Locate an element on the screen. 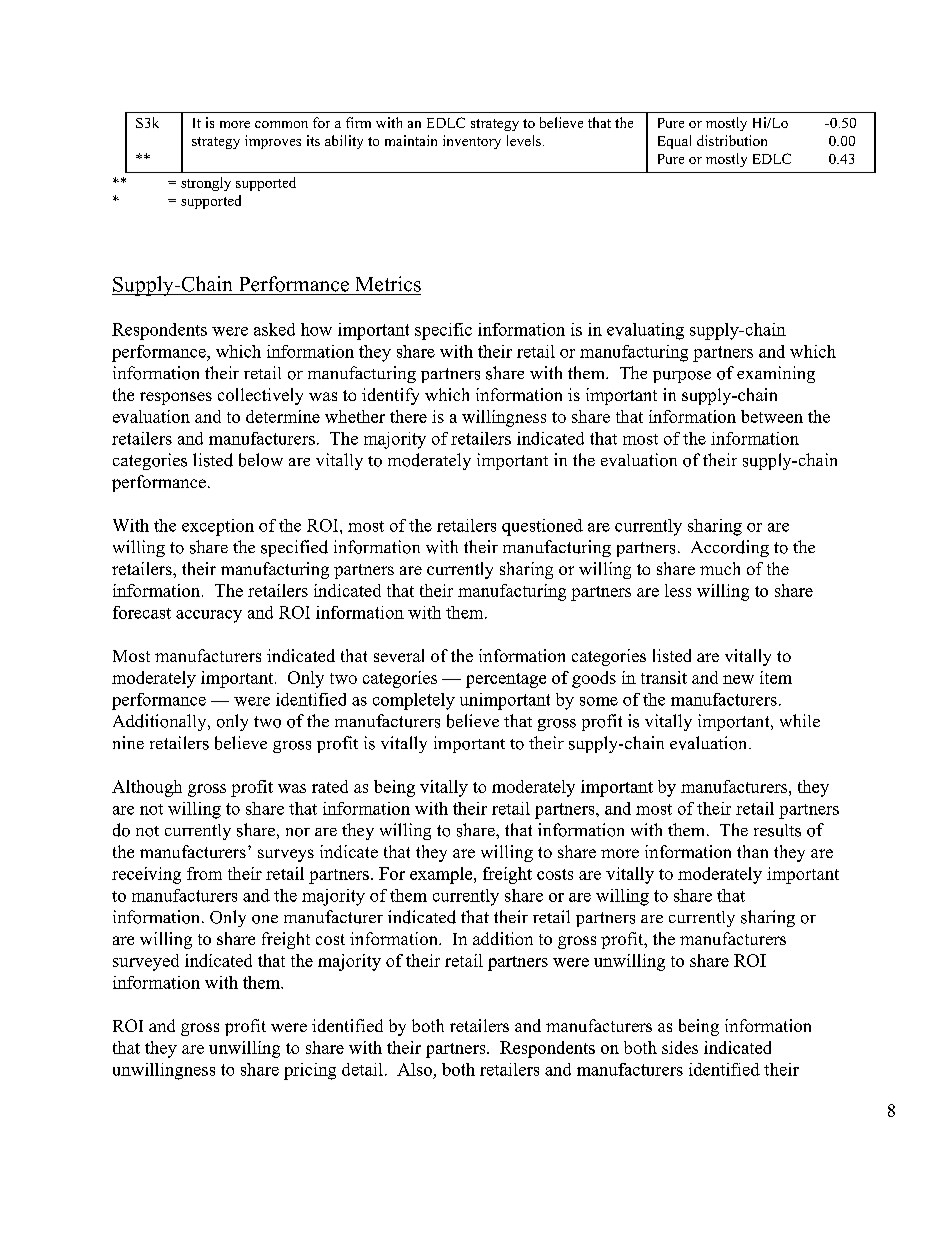  Also is located at coordinates (414, 1069).
